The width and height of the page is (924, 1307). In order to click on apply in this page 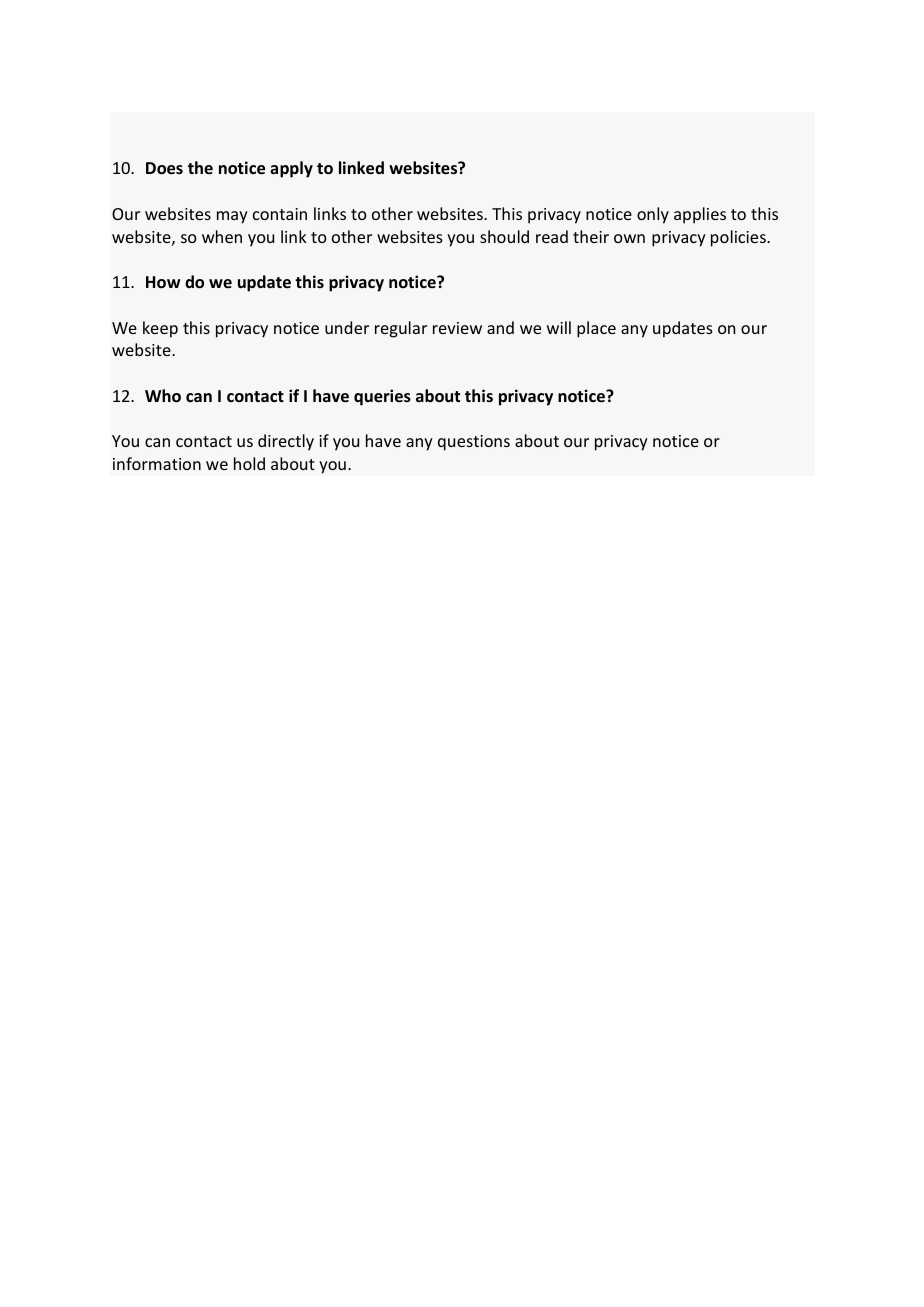, I will do `click(291, 169)`.
